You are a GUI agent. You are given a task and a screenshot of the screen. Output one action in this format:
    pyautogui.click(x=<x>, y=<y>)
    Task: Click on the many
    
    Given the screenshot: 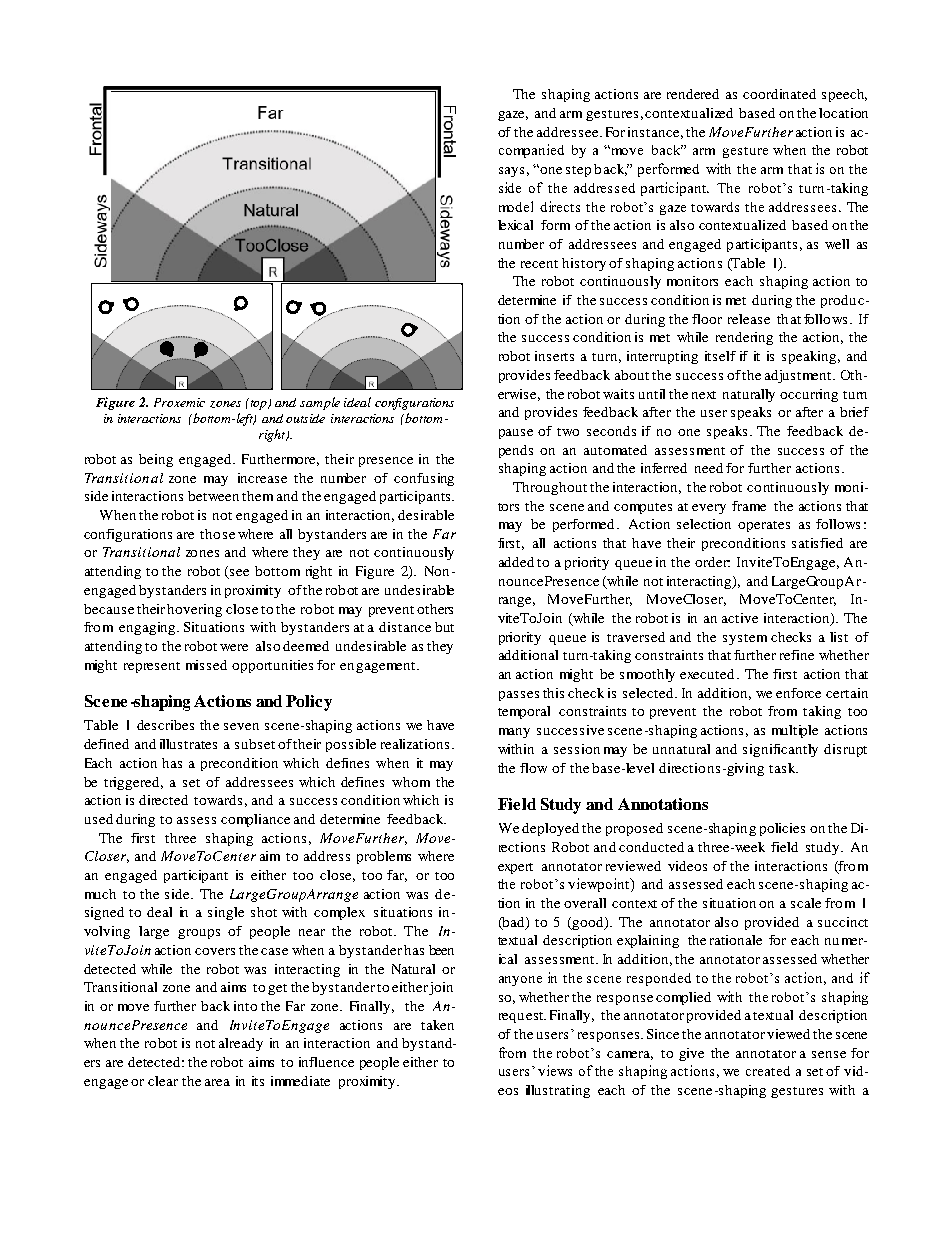 What is the action you would take?
    pyautogui.click(x=514, y=733)
